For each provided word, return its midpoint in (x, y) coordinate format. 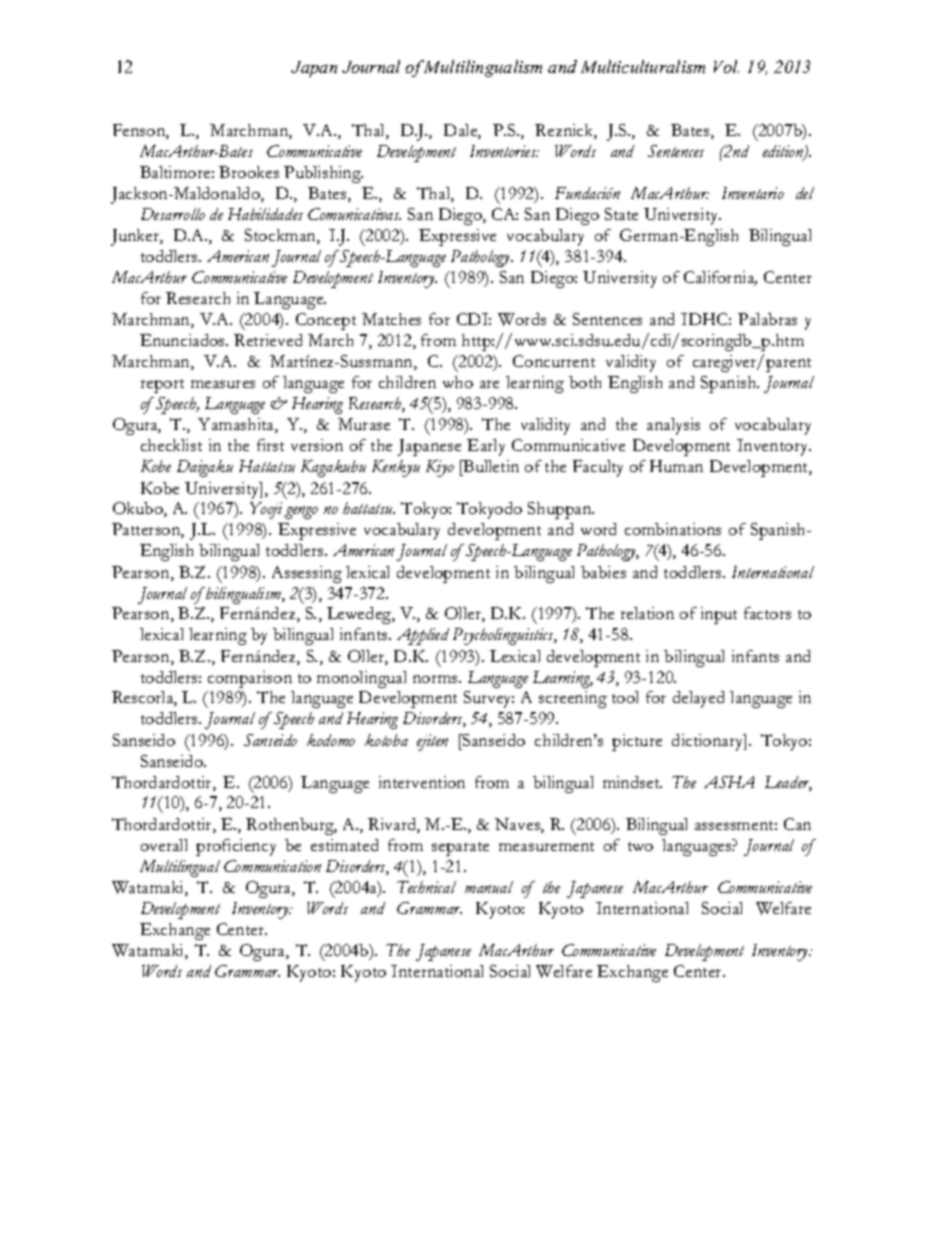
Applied (423, 636)
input (719, 615)
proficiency (236, 847)
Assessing (307, 574)
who (458, 382)
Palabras (767, 319)
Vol (726, 66)
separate (460, 849)
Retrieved (268, 340)
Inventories (504, 151)
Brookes (249, 172)
